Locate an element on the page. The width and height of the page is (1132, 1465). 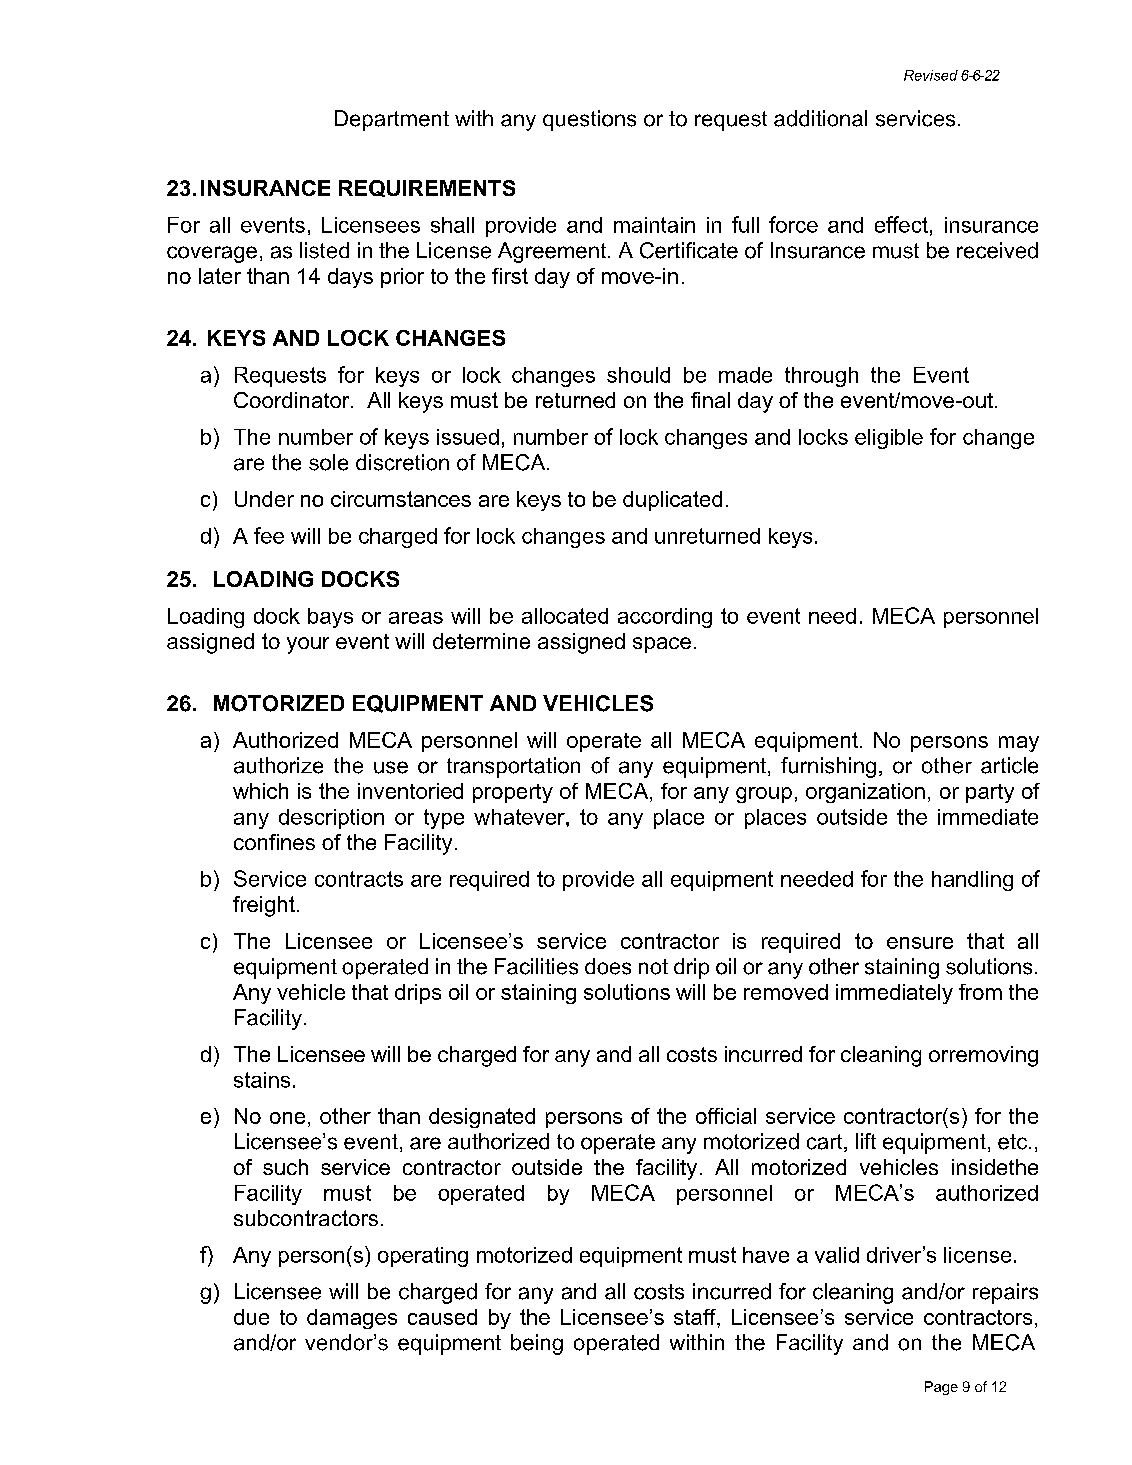
being is located at coordinates (537, 1344).
